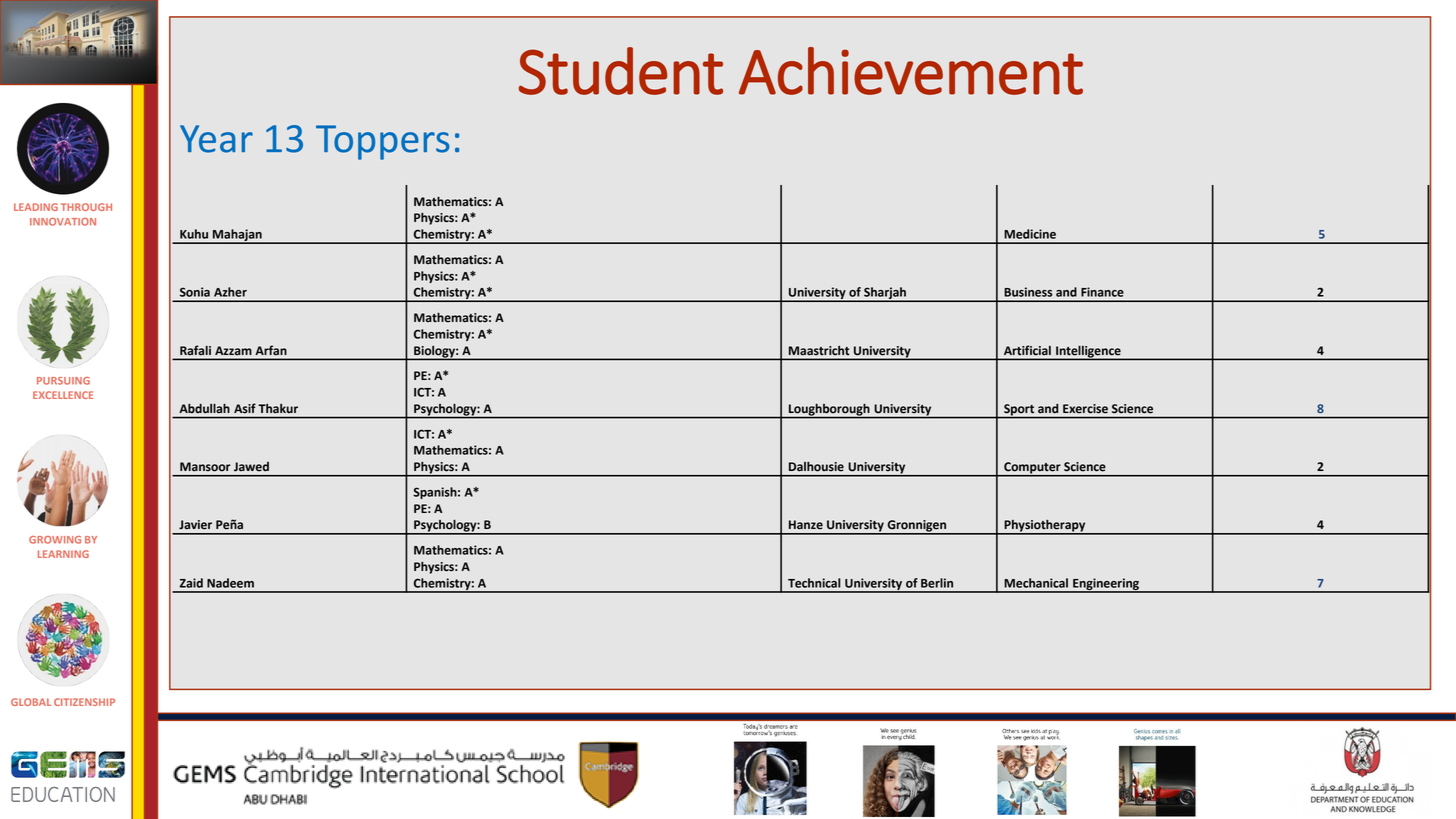 The image size is (1456, 819). I want to click on CITIZENSHIP, so click(84, 702).
